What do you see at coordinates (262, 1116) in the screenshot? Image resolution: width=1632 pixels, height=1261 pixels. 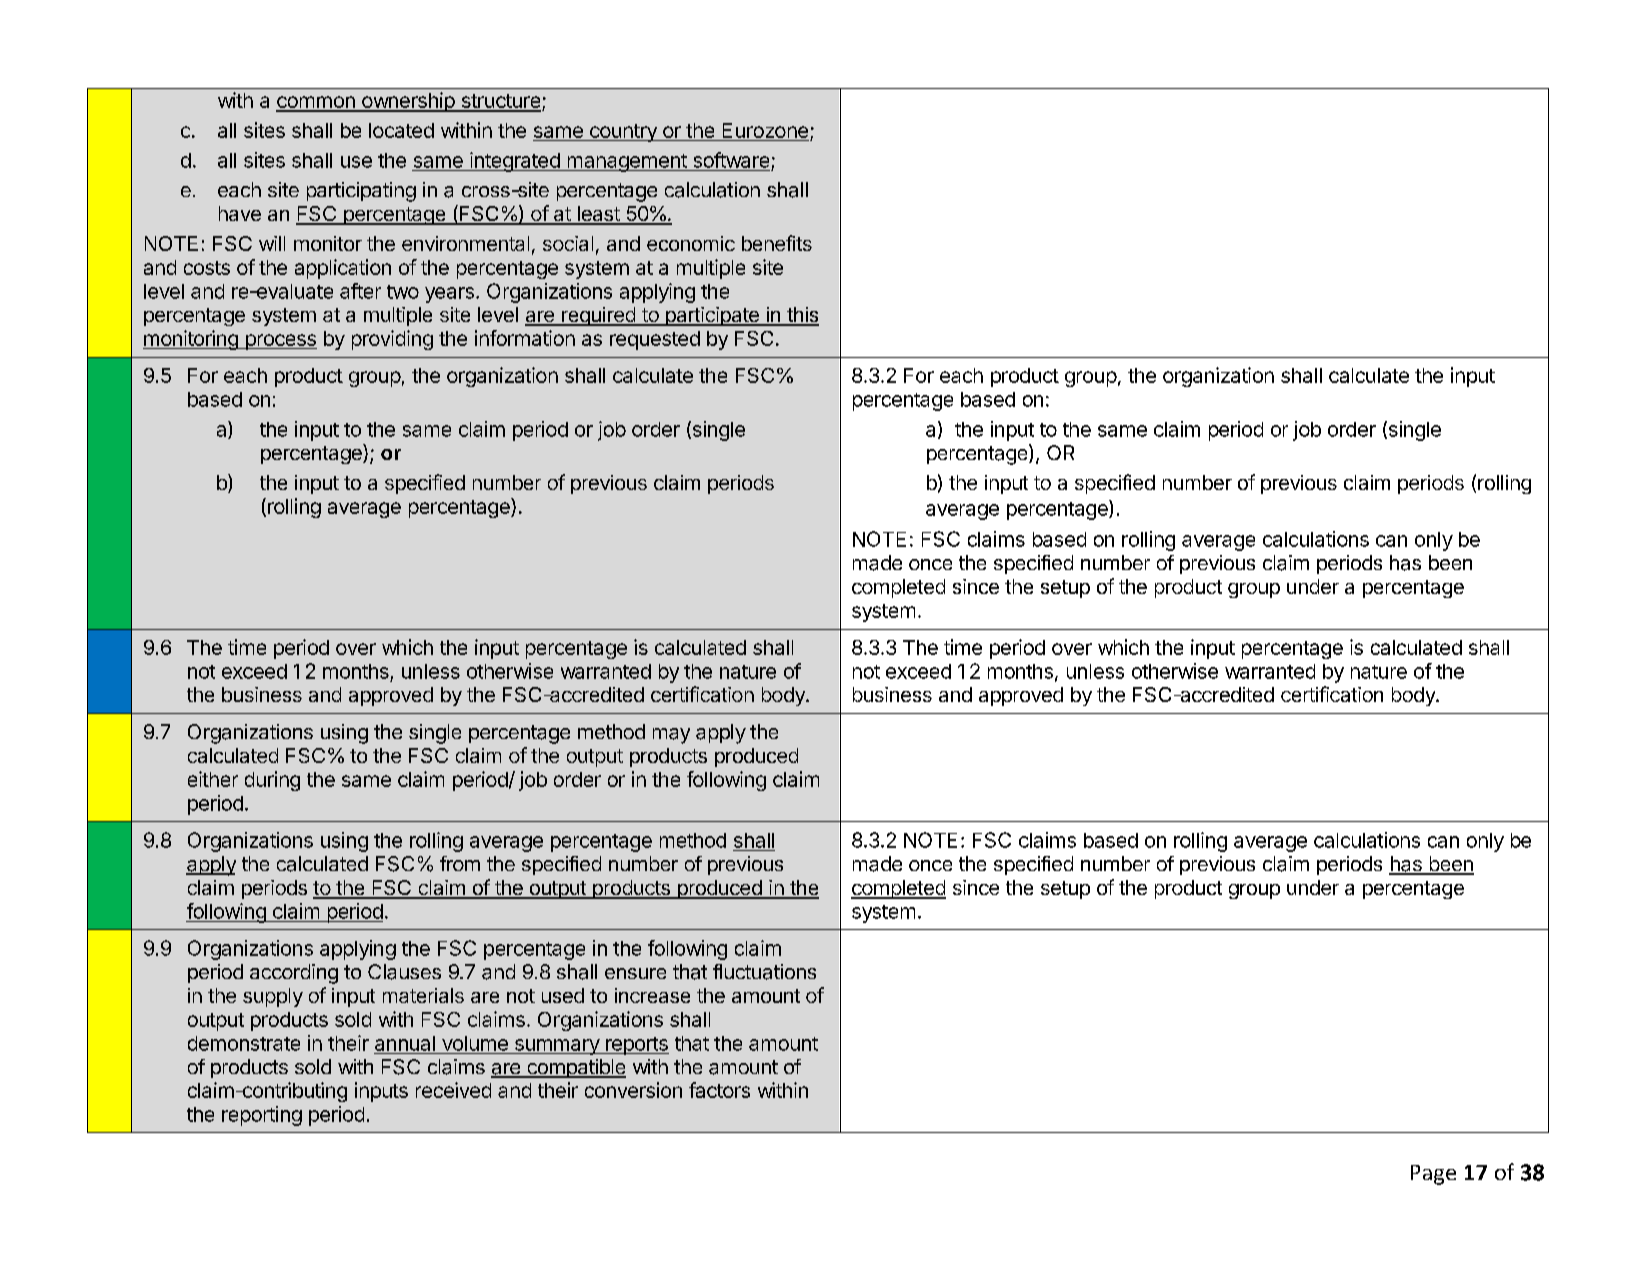 I see `reporting` at bounding box center [262, 1116].
